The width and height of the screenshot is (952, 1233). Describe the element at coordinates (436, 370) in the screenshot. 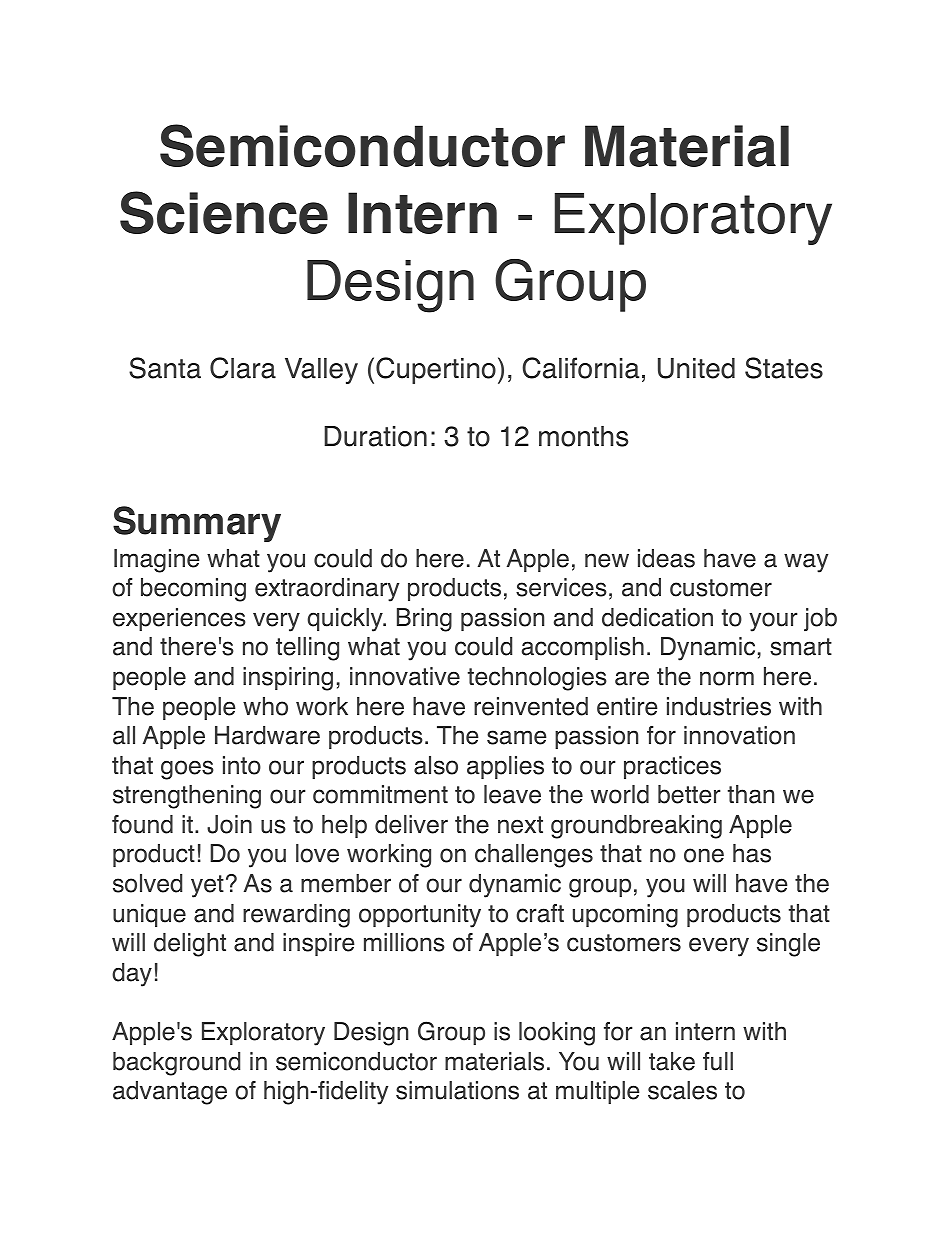

I see `Cupertino` at that location.
